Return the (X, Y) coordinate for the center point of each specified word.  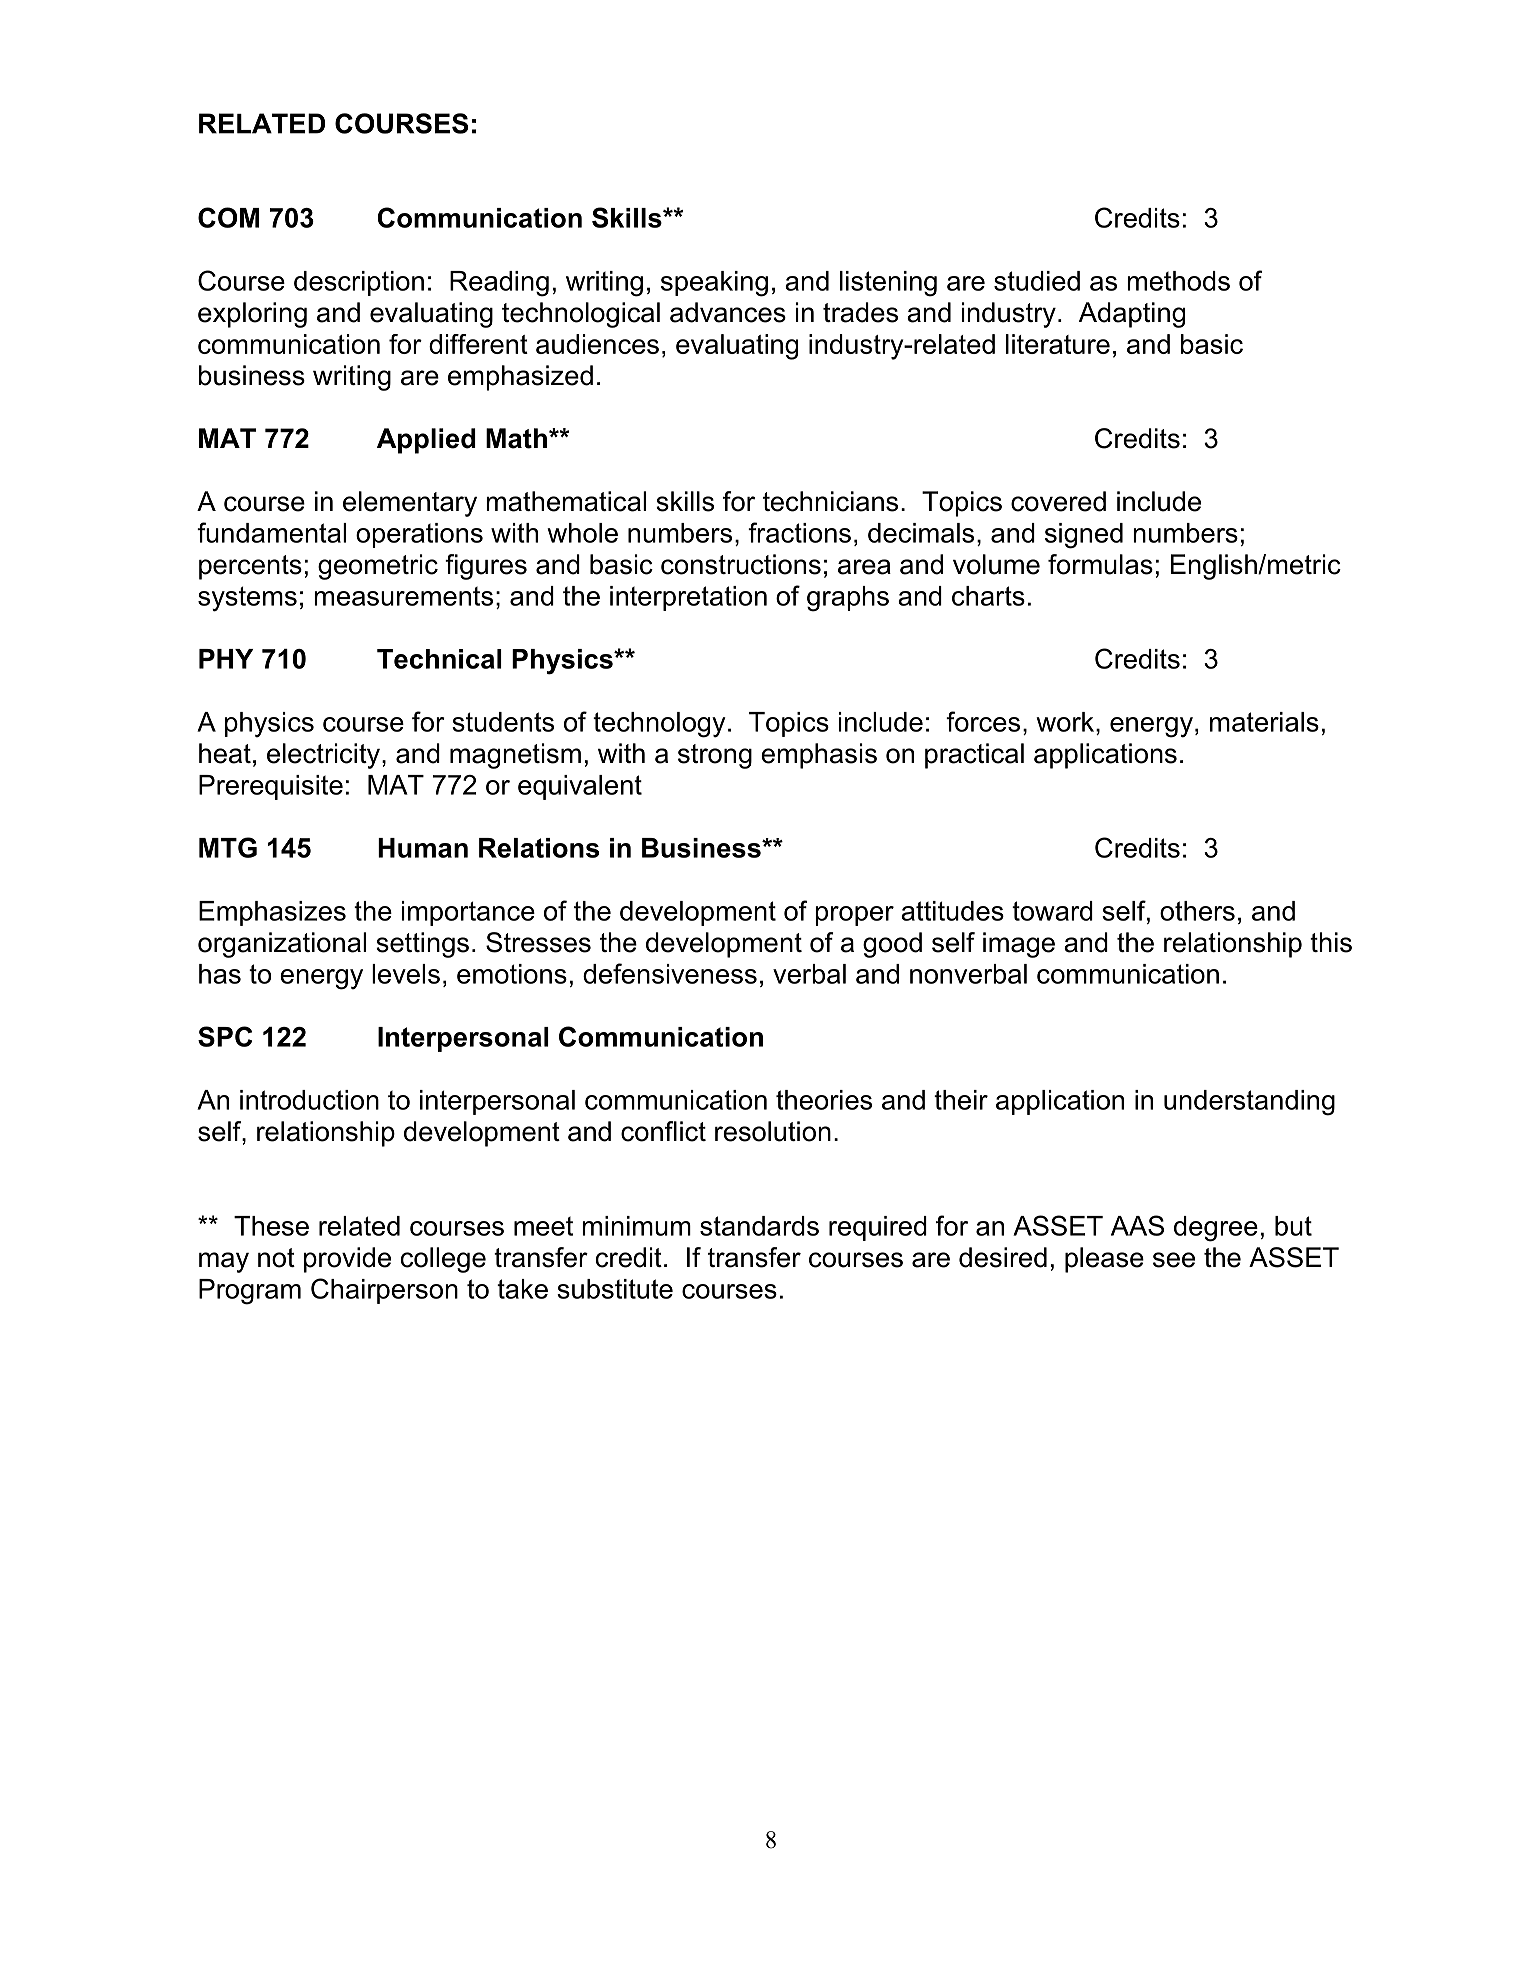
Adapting (1132, 315)
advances (728, 312)
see (1174, 1260)
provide (347, 1260)
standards (759, 1226)
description (359, 283)
